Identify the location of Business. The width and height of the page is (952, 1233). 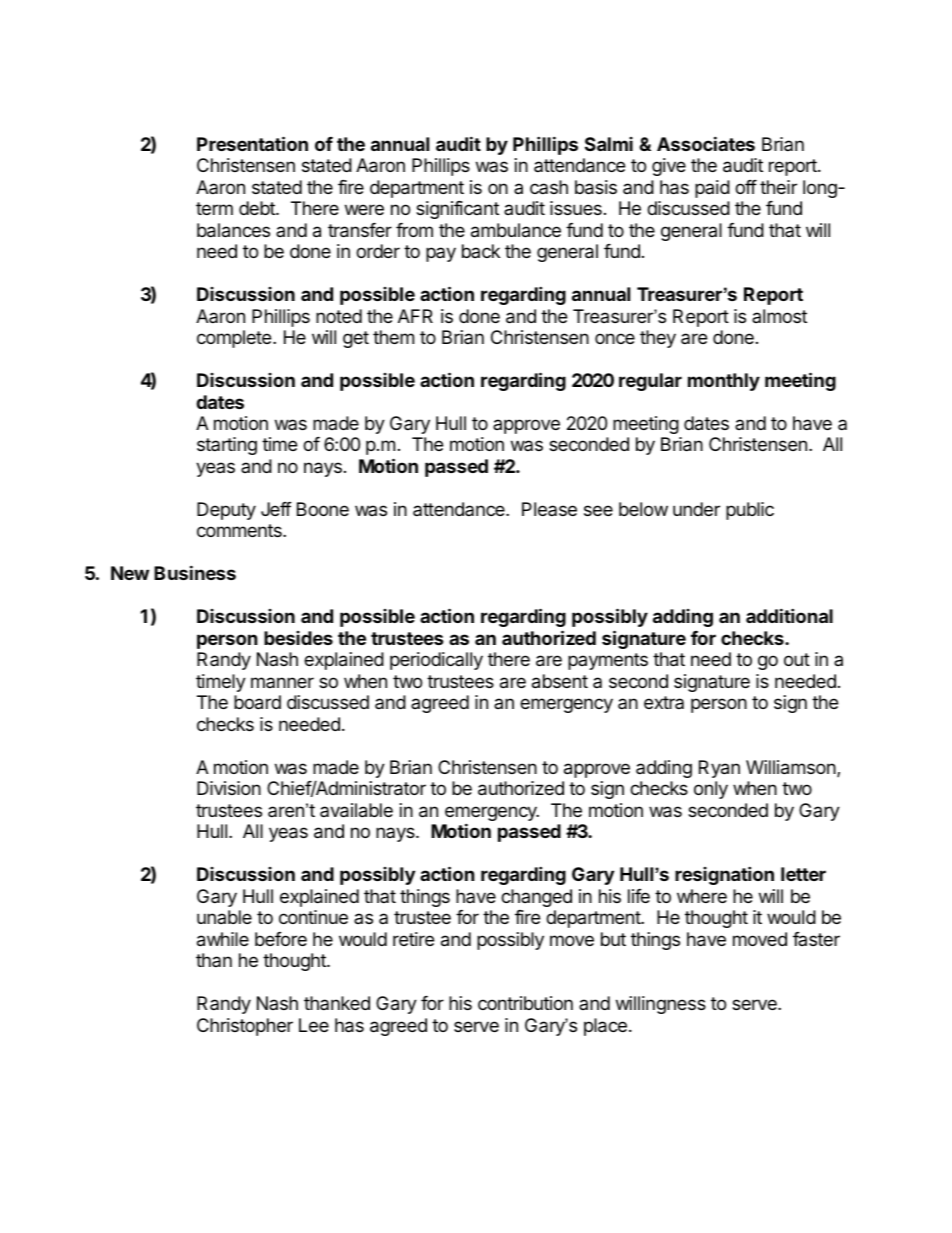
(195, 572).
